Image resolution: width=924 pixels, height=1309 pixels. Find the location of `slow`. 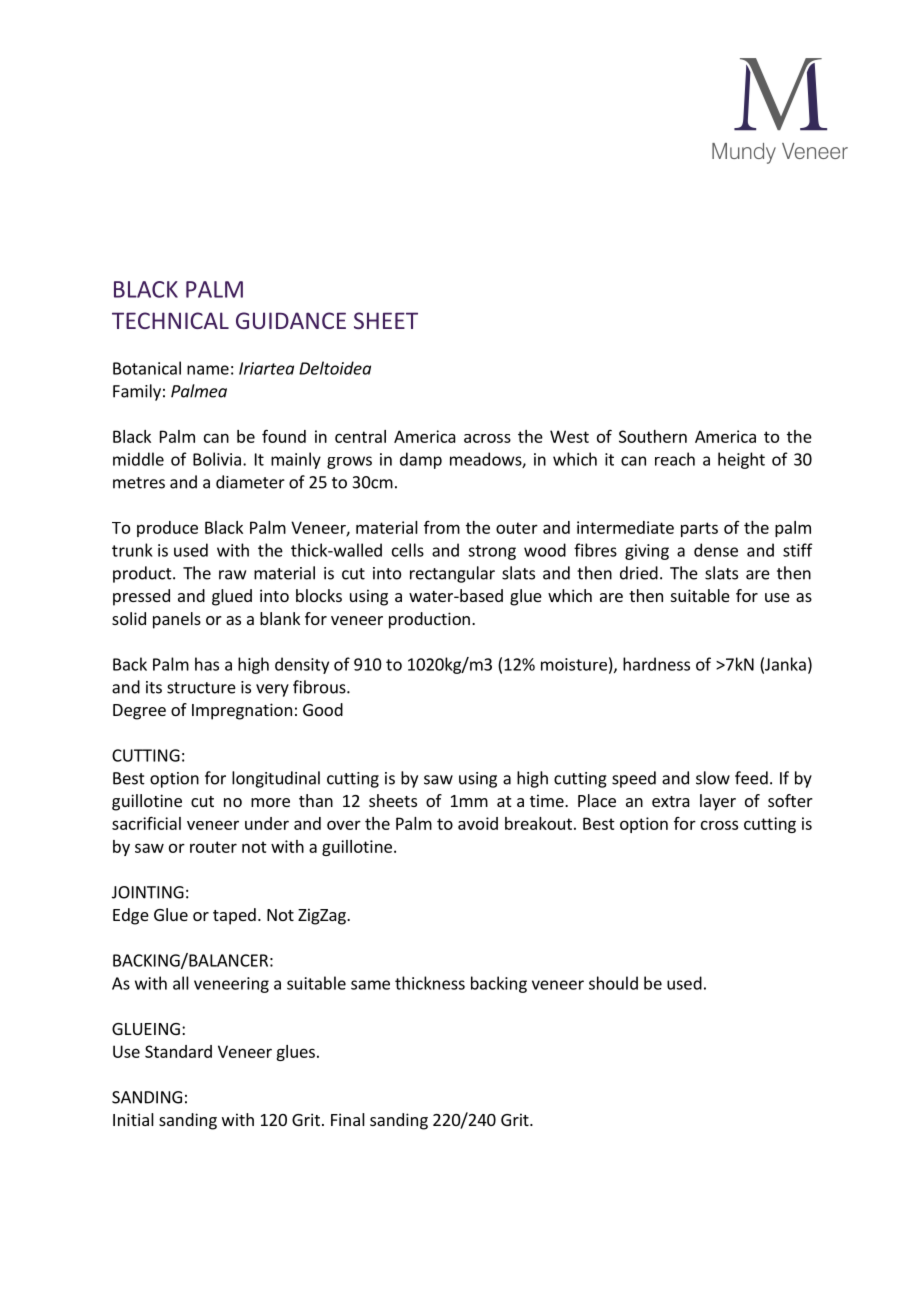

slow is located at coordinates (713, 778).
